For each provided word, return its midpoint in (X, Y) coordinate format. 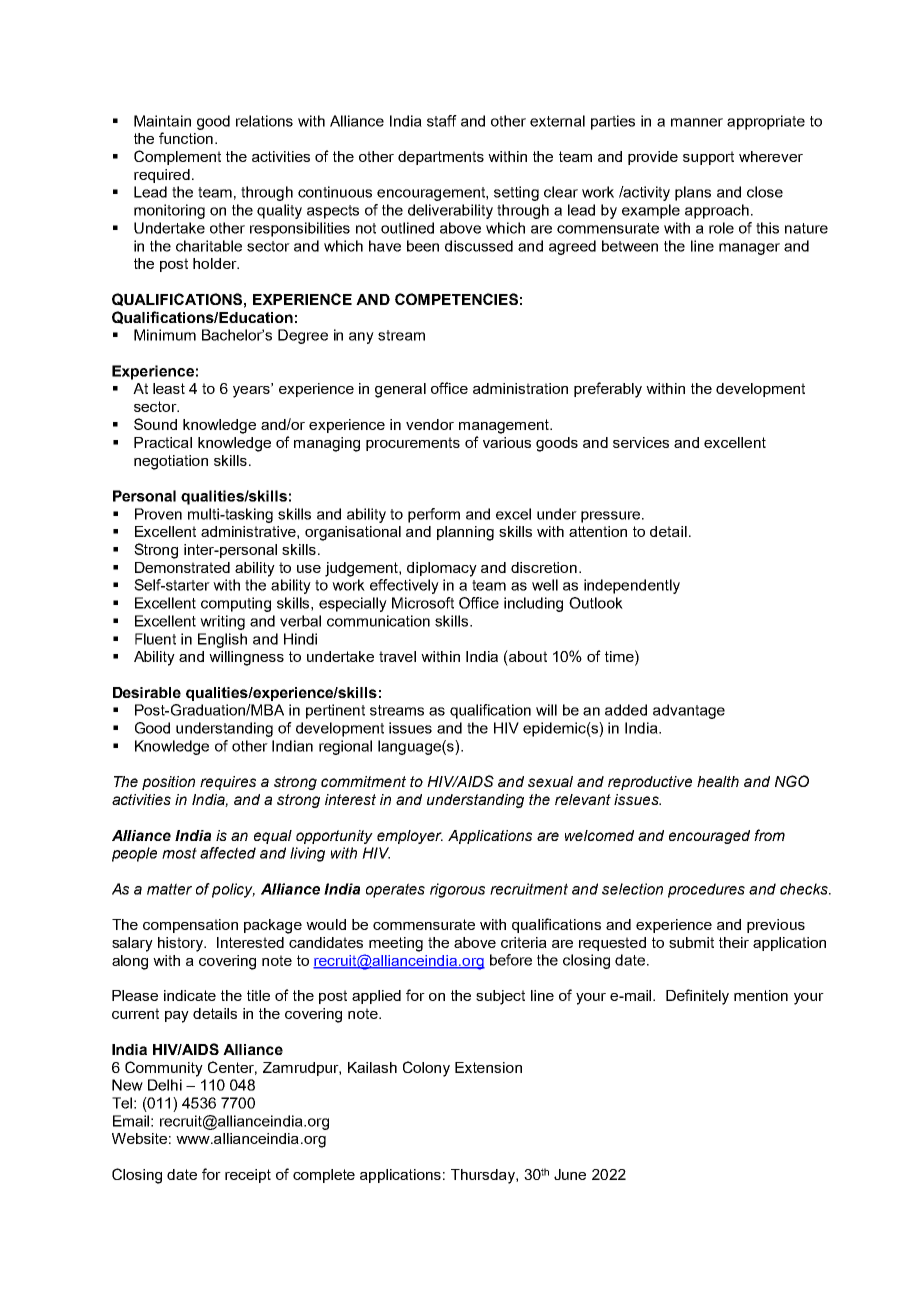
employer (410, 837)
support (708, 158)
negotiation (171, 462)
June (570, 1174)
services (641, 442)
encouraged (709, 837)
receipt (248, 1176)
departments (441, 158)
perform (434, 515)
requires (228, 783)
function (186, 138)
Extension (488, 1067)
